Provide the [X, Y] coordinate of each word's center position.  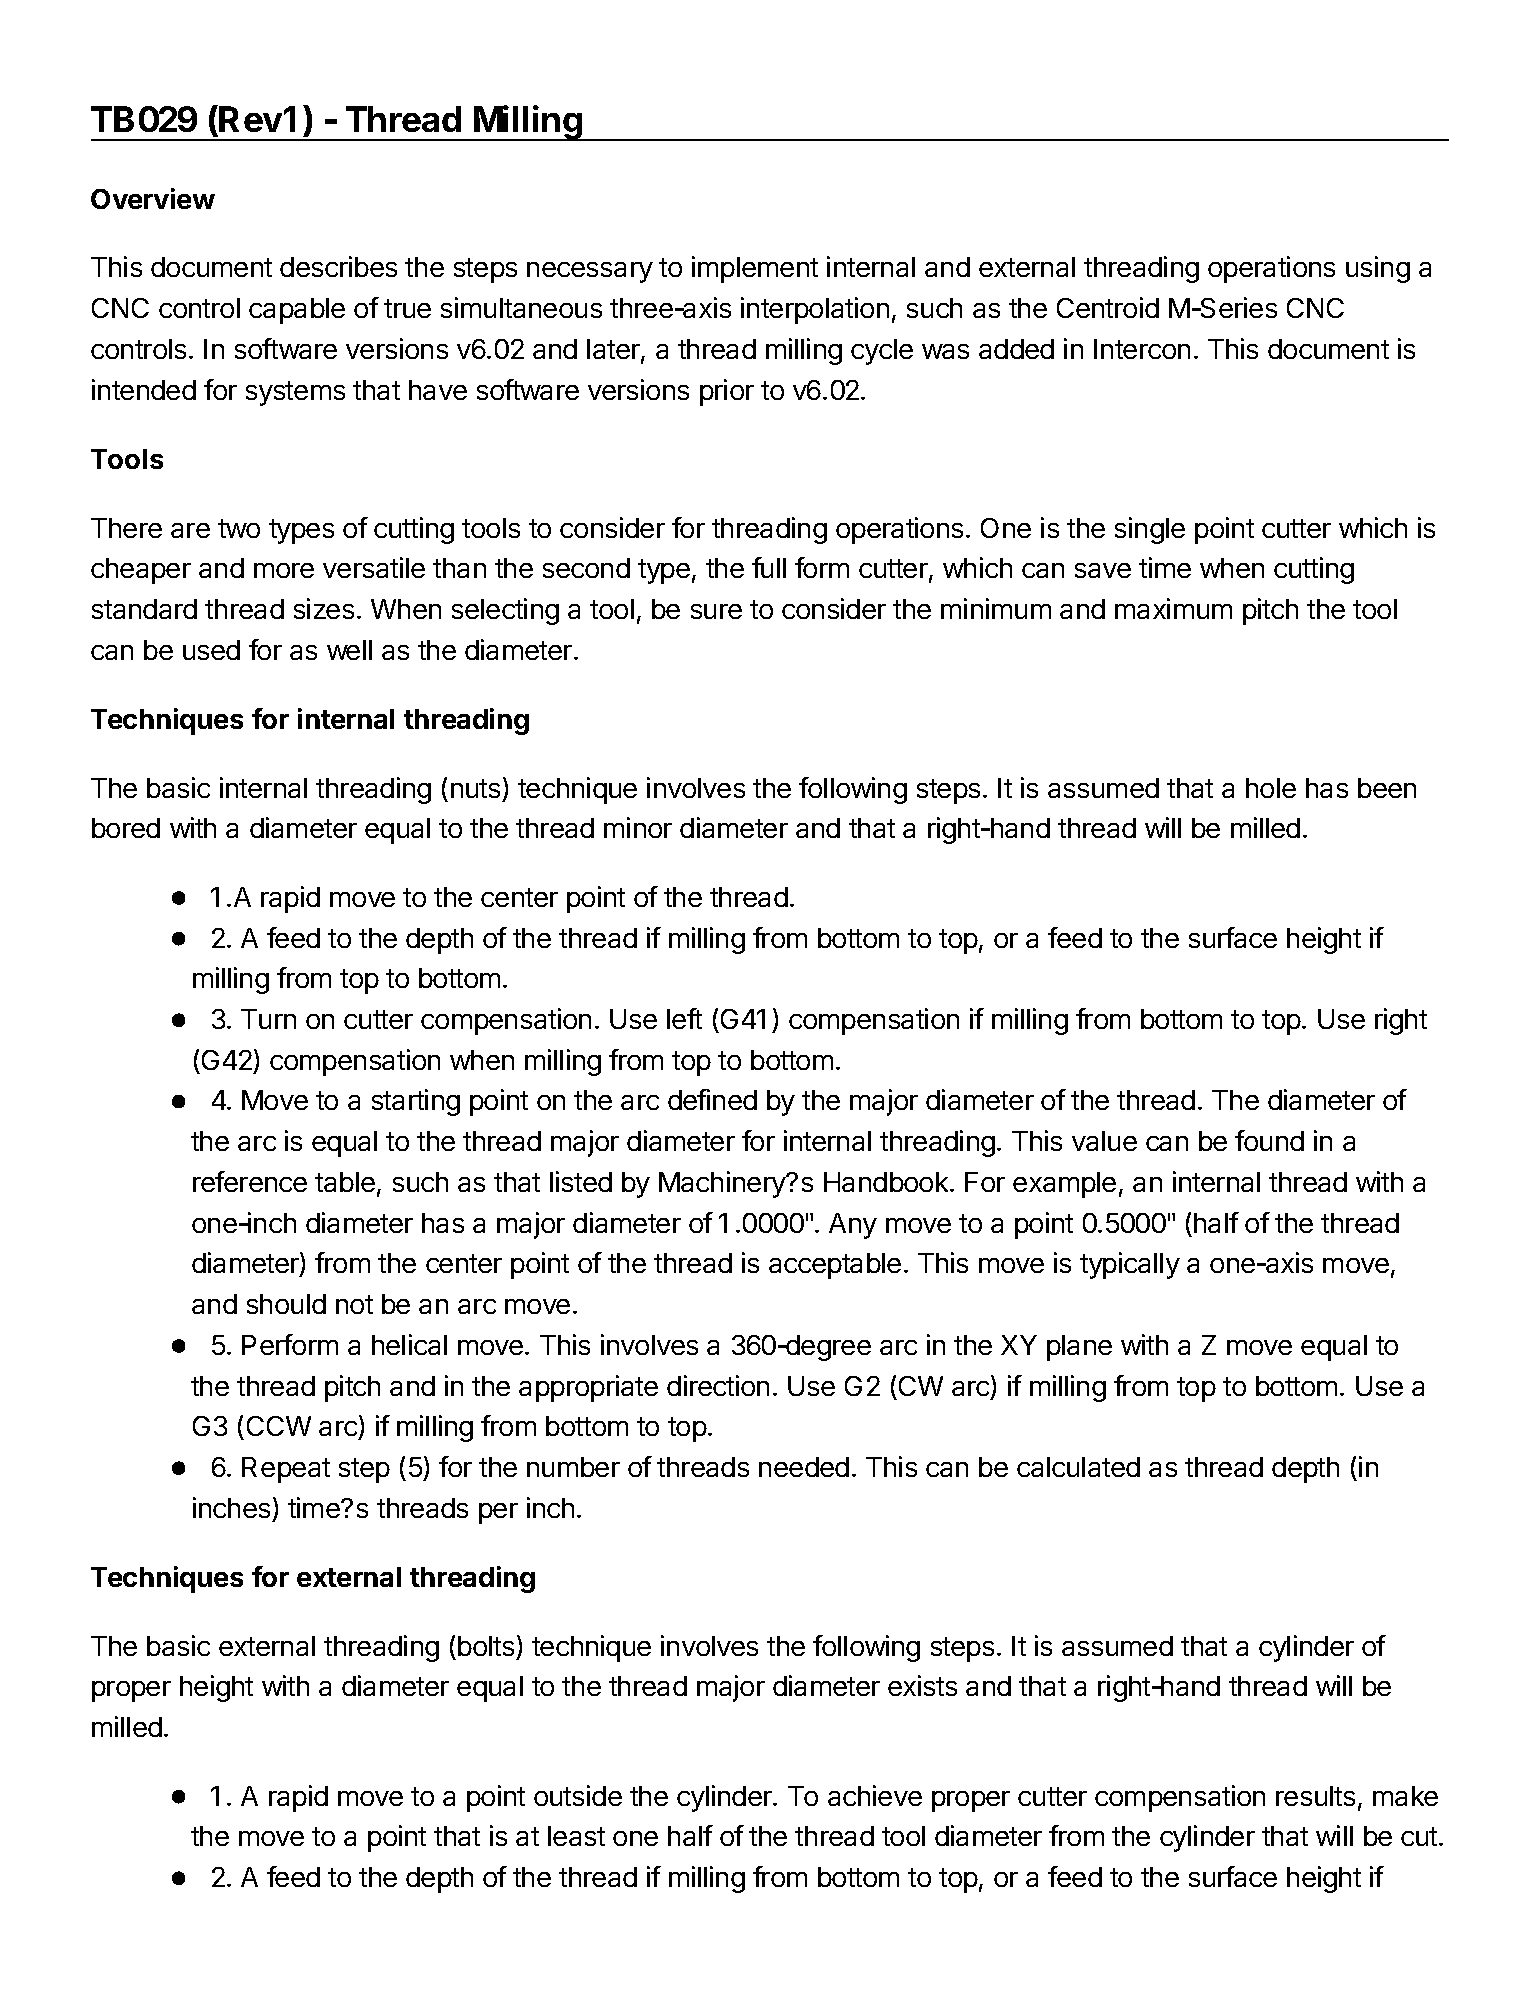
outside [578, 1795]
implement [755, 269]
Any [853, 1226]
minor [638, 827]
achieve [875, 1795]
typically [1130, 1265]
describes [338, 266]
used [211, 650]
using [1378, 269]
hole [1271, 788]
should [286, 1304]
